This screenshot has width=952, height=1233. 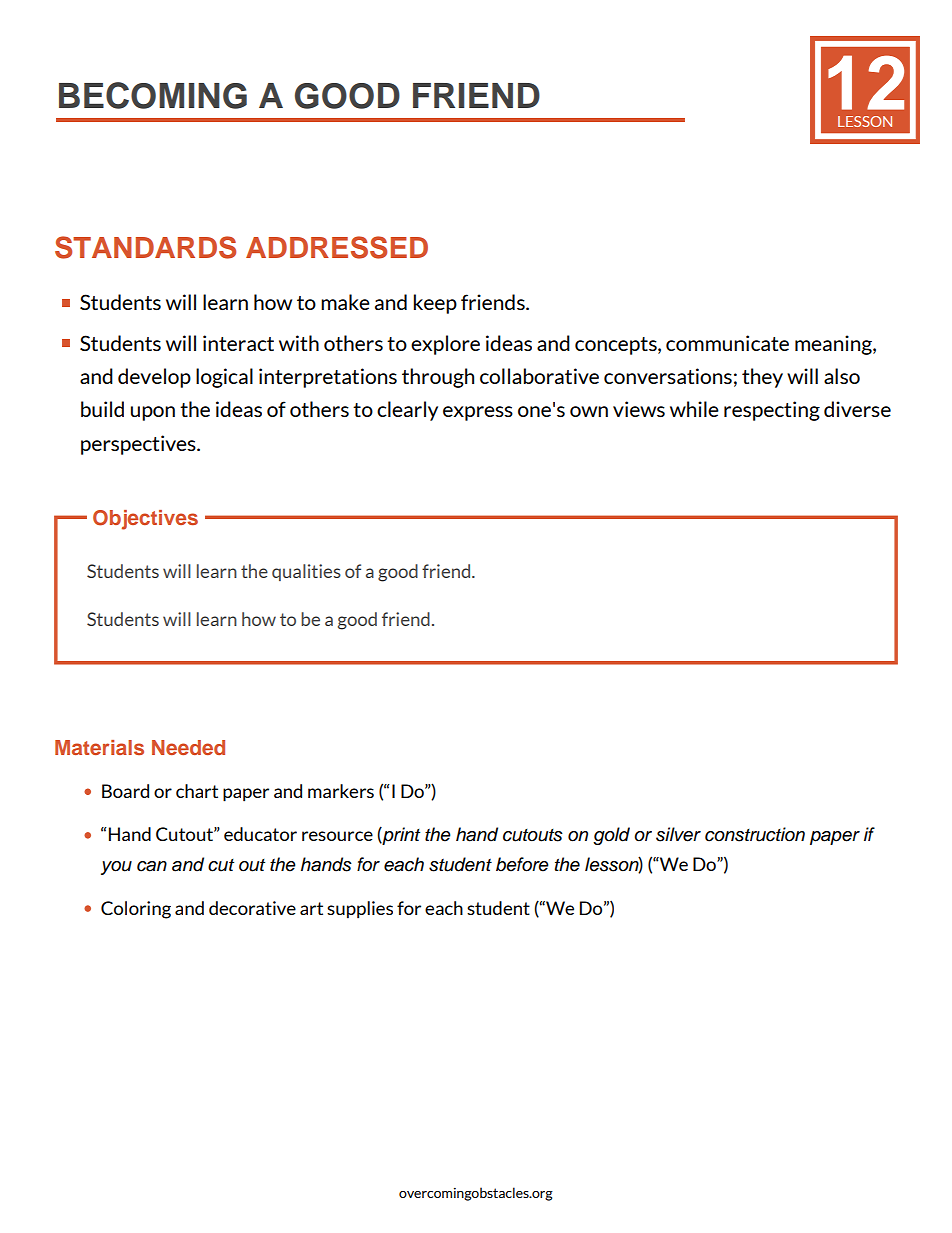 What do you see at coordinates (145, 247) in the screenshot?
I see `STANDARDS` at bounding box center [145, 247].
